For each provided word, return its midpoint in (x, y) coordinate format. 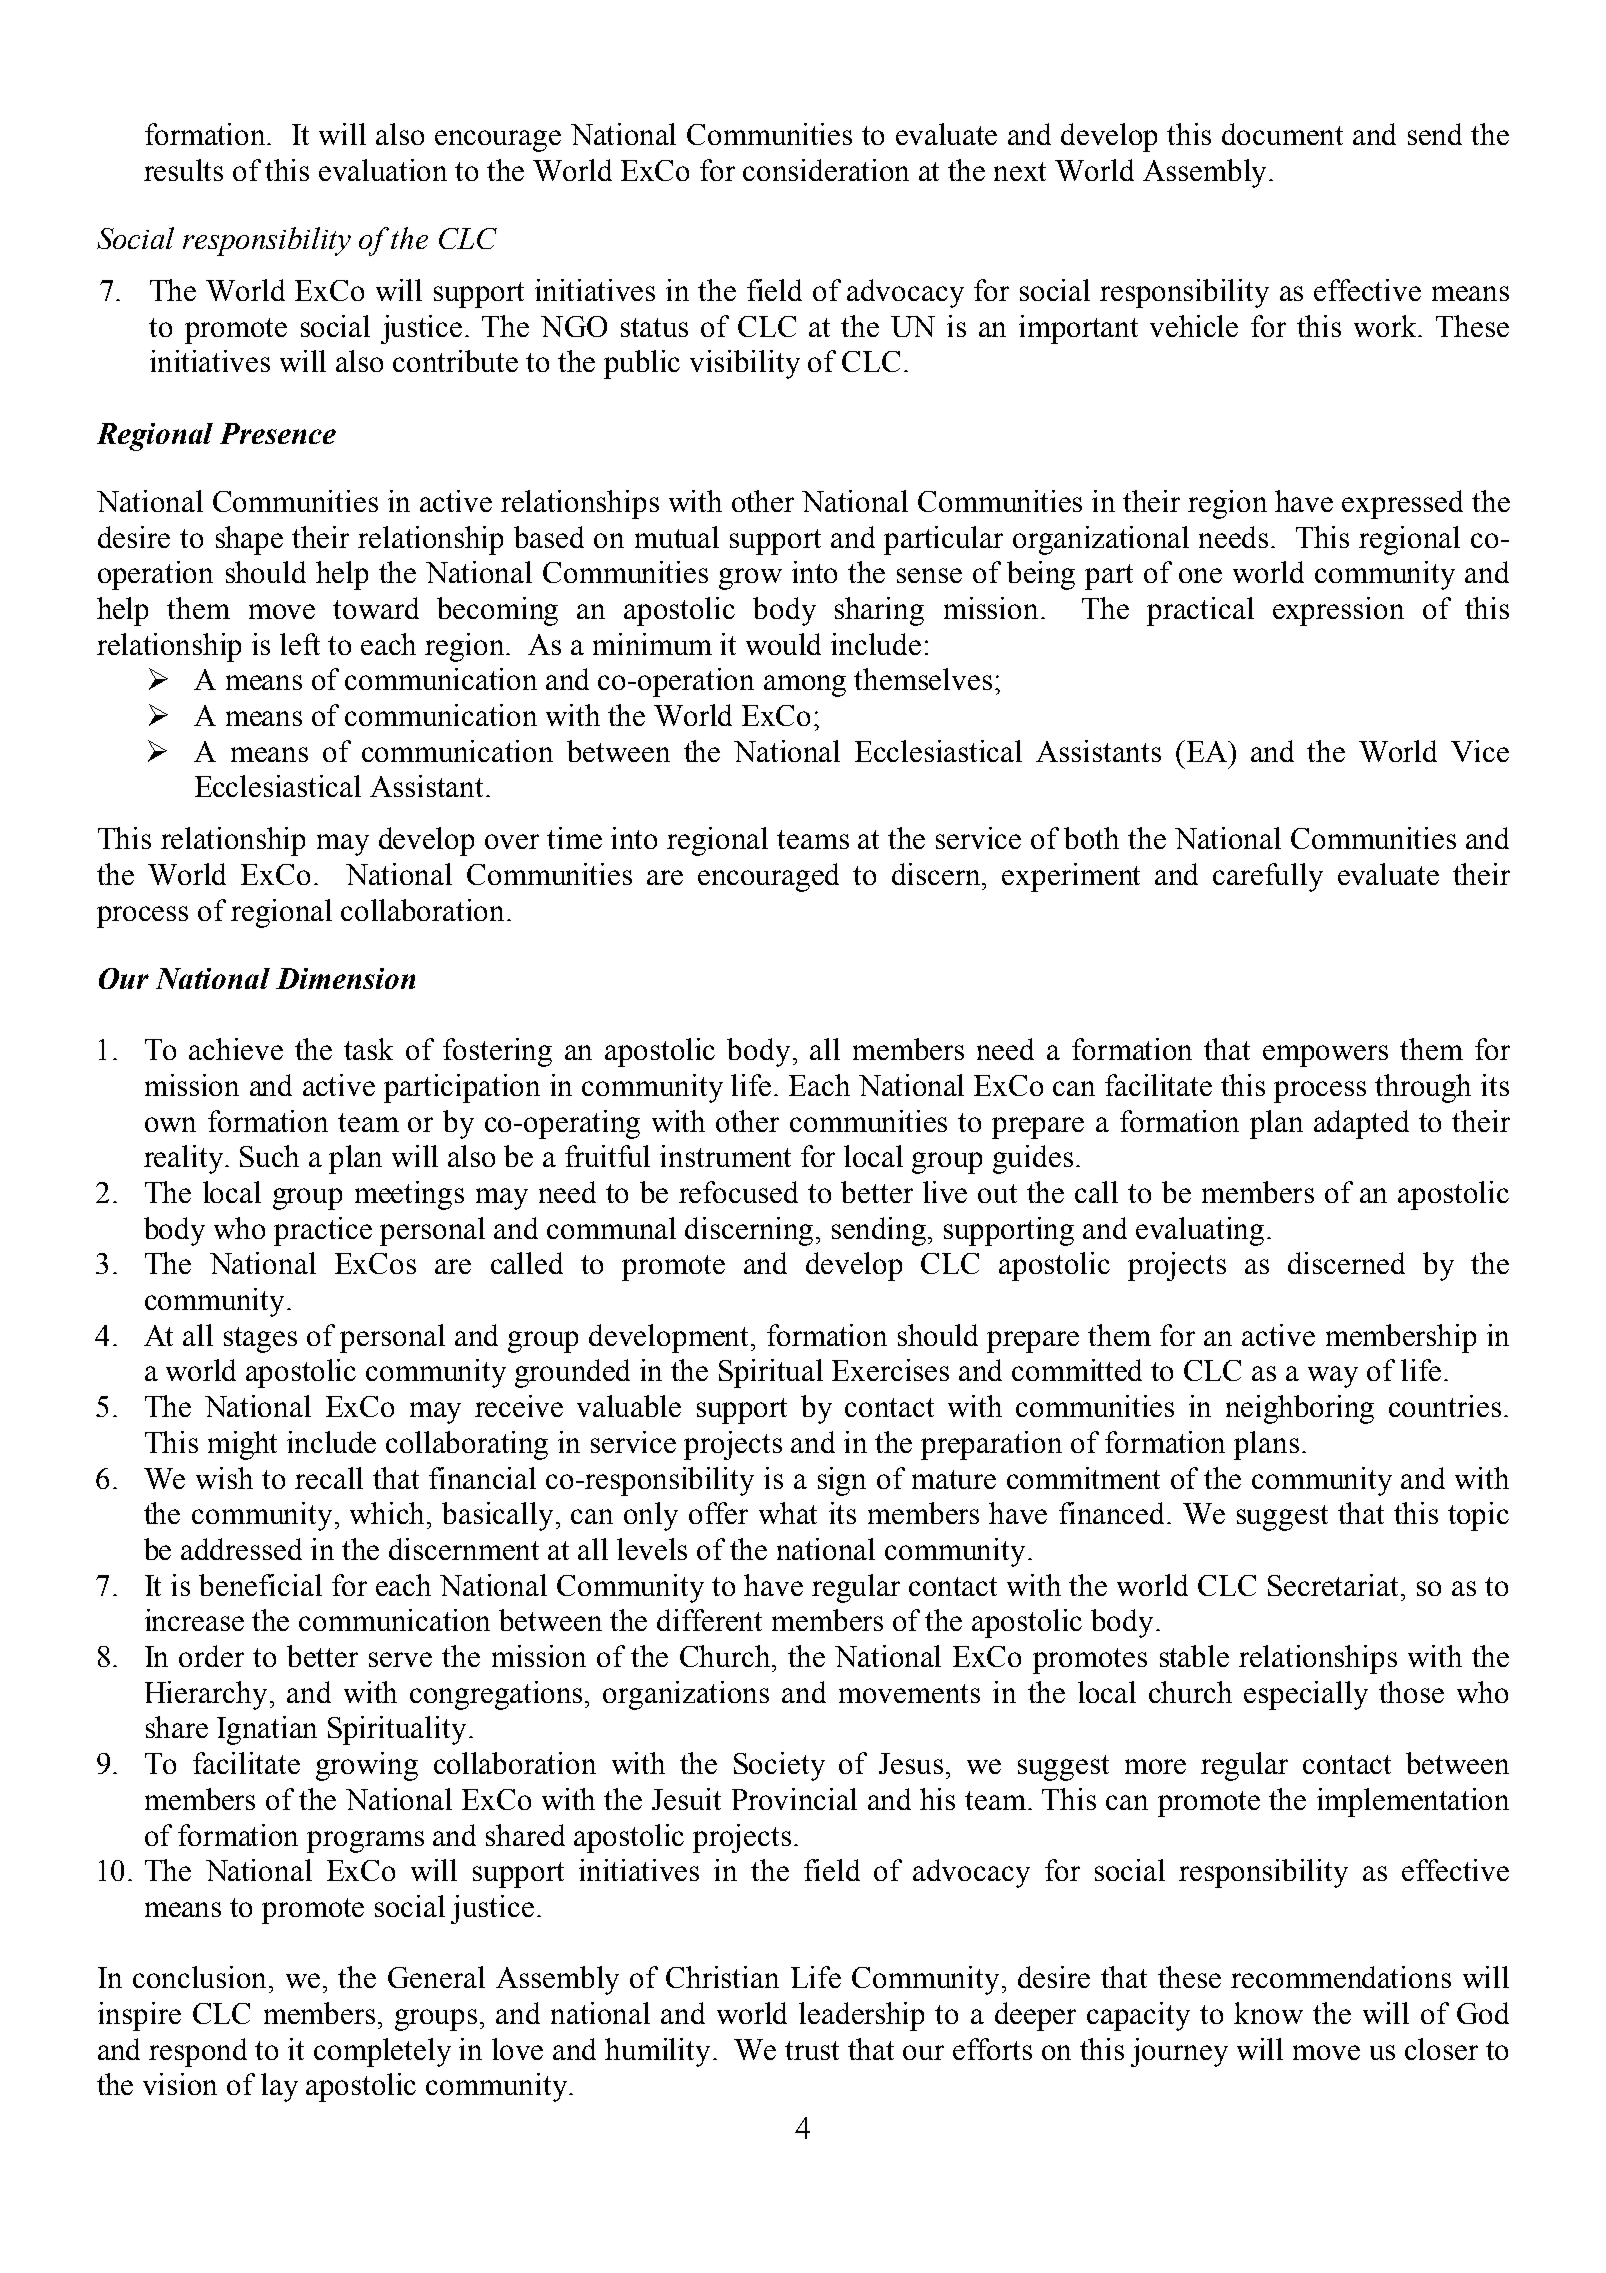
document (1282, 134)
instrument (725, 1156)
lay (279, 2087)
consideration (826, 170)
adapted (1361, 1124)
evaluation (383, 170)
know (1268, 2013)
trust (812, 2050)
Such (269, 1156)
